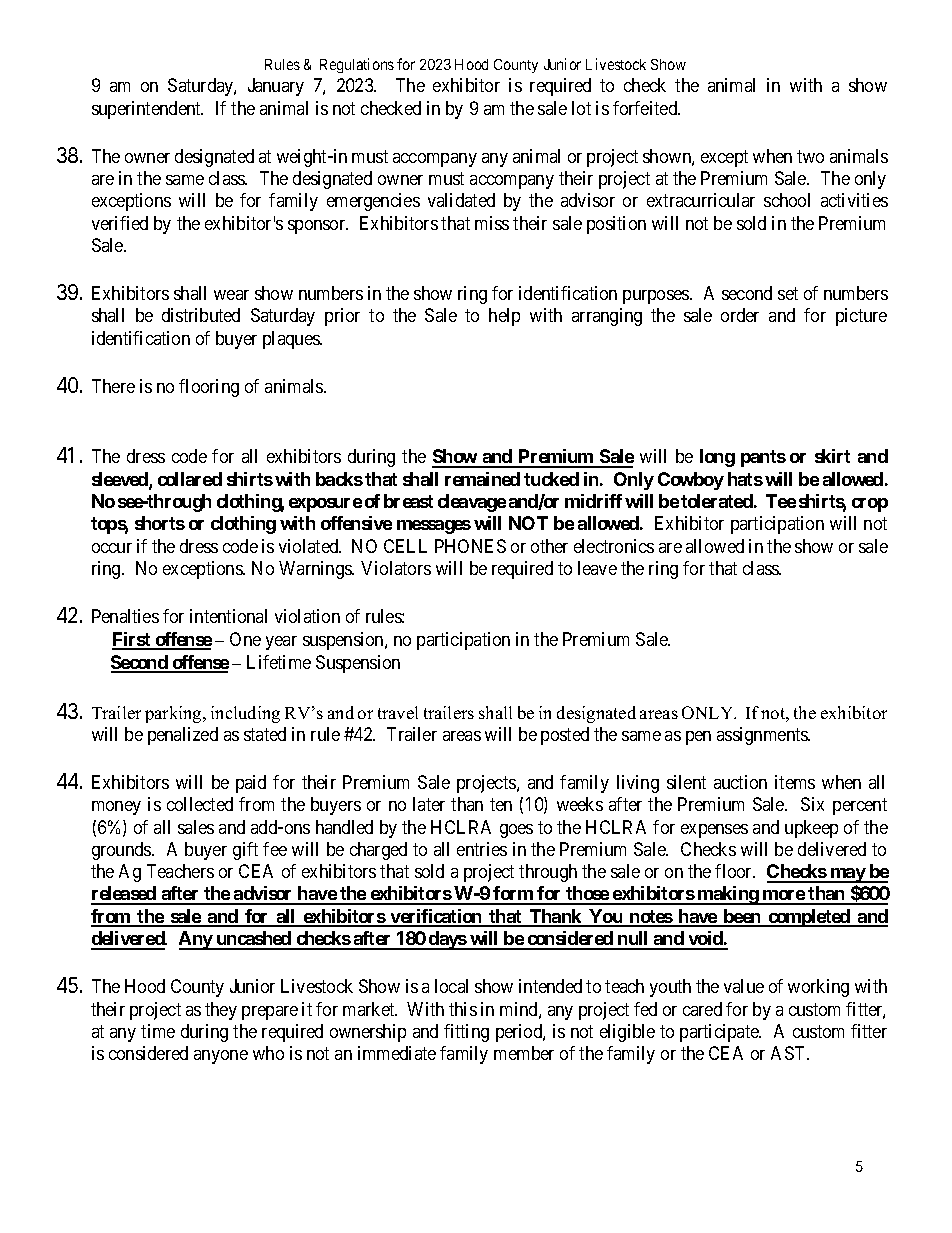 The image size is (952, 1233). What do you see at coordinates (160, 523) in the screenshot?
I see `shorts` at bounding box center [160, 523].
